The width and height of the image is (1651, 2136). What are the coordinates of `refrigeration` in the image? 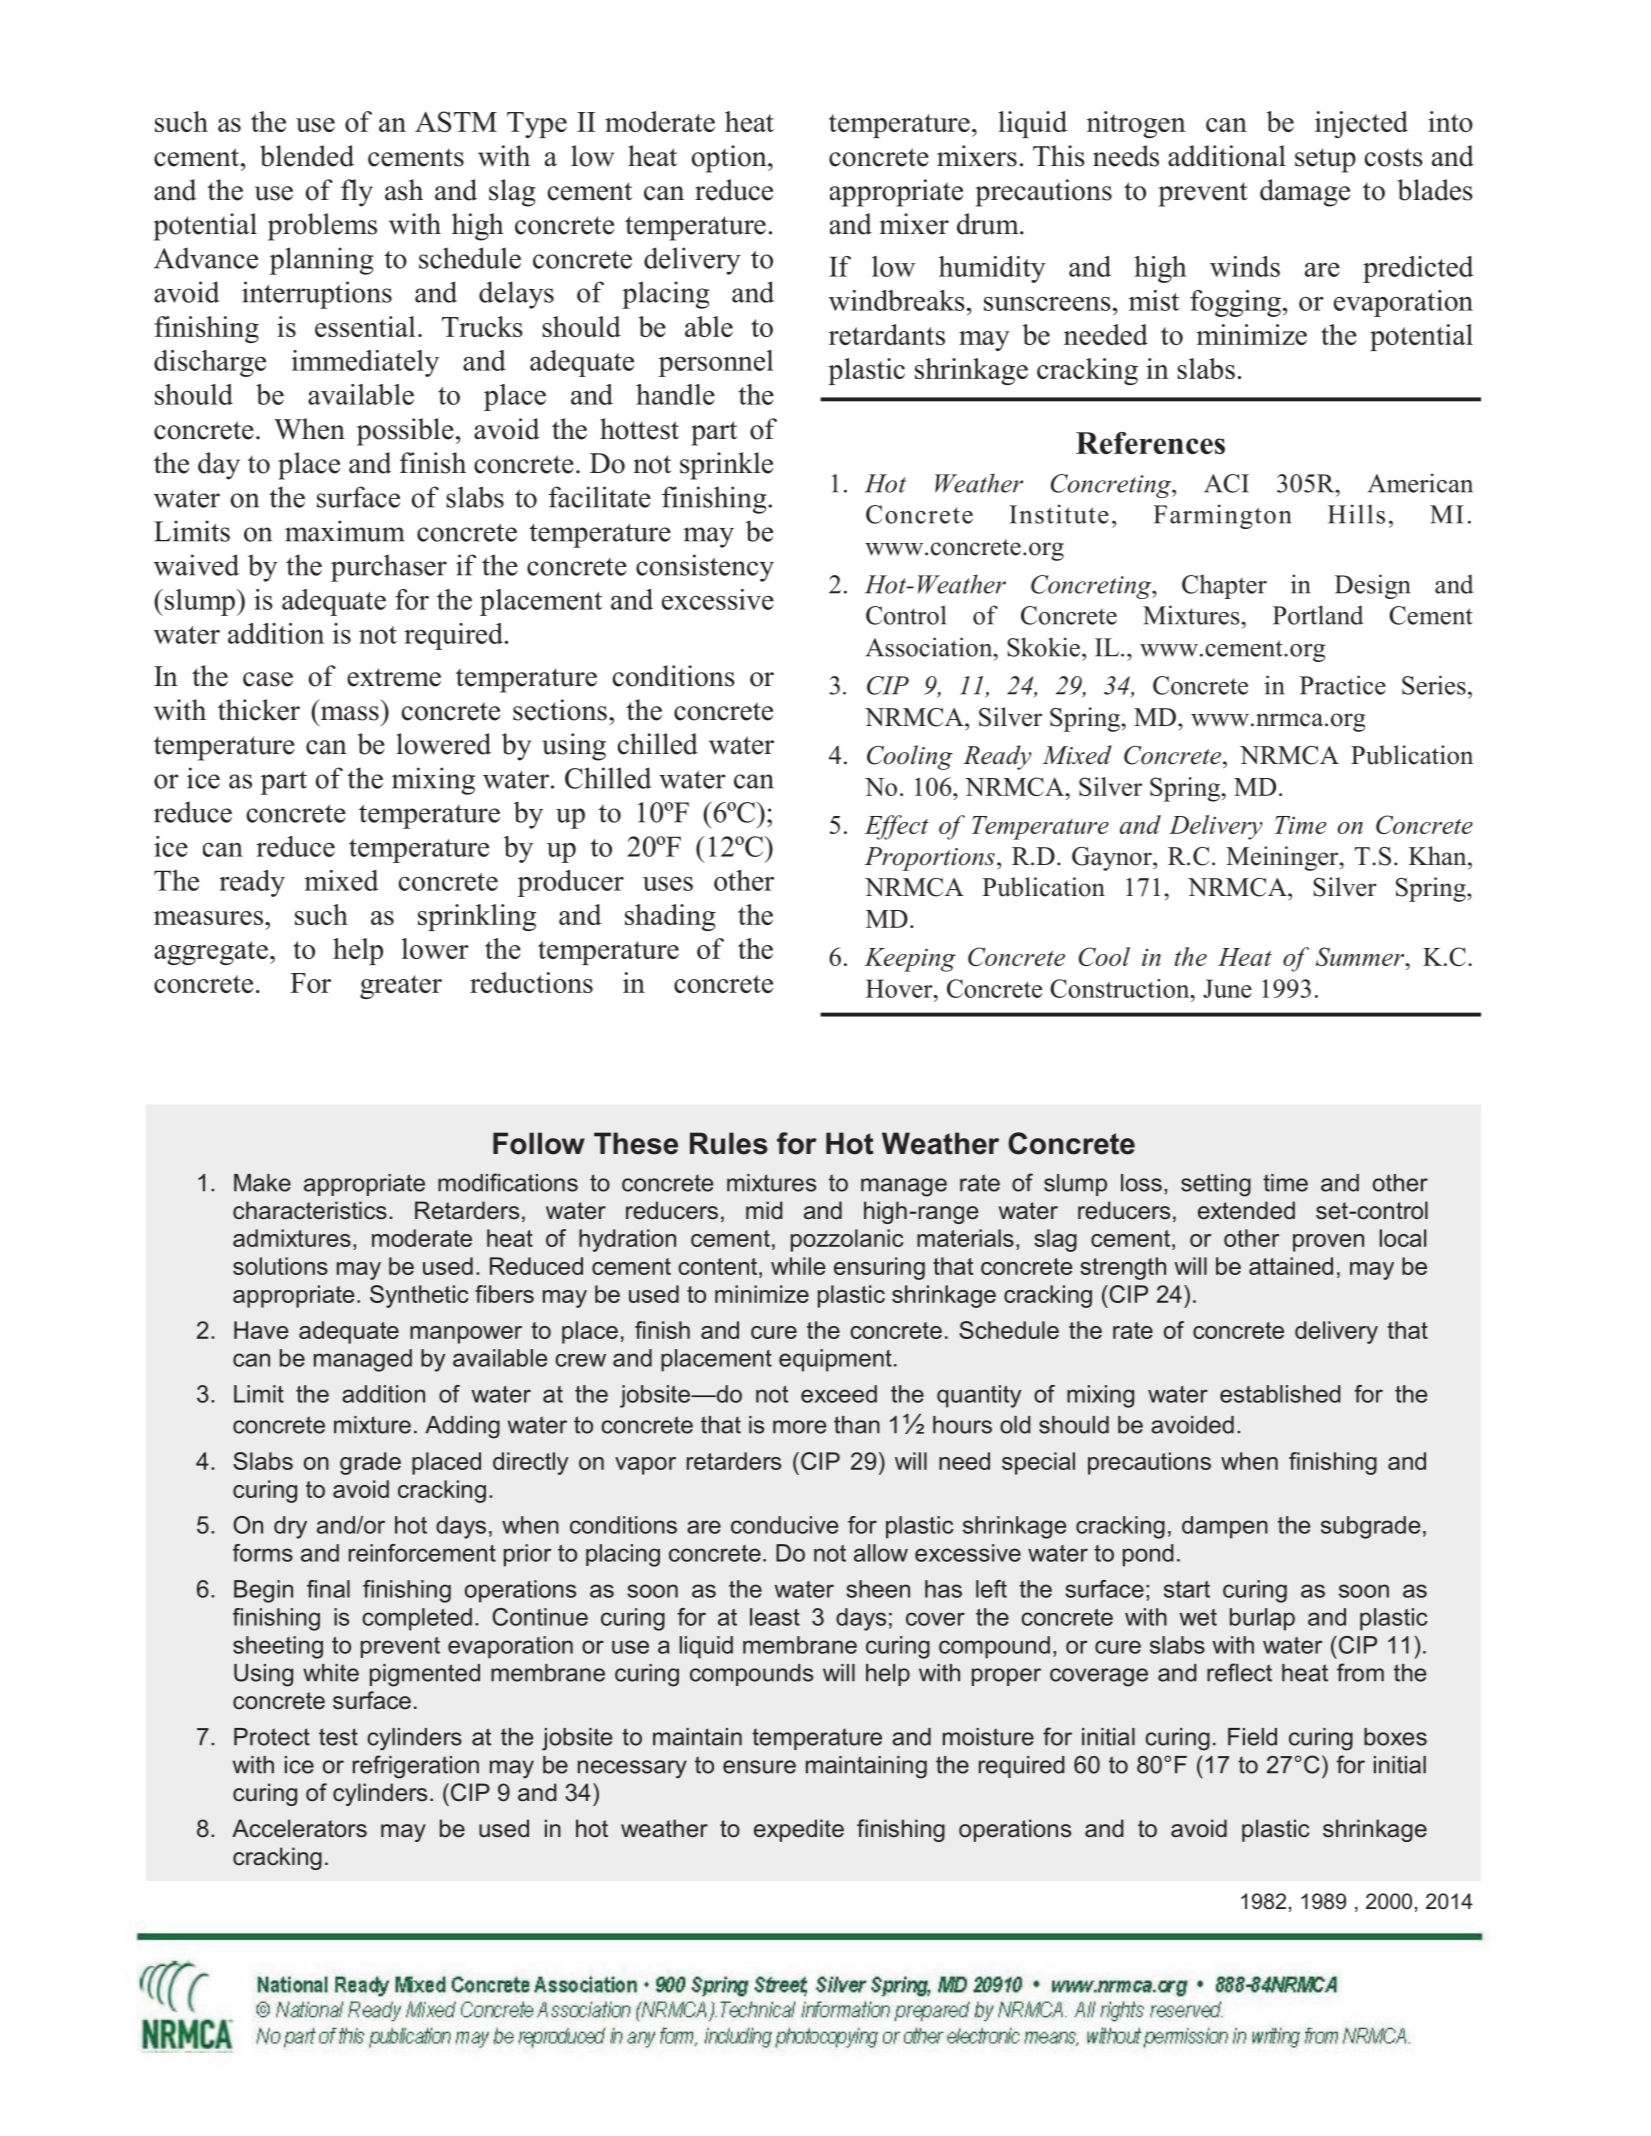 It's located at (416, 1767).
